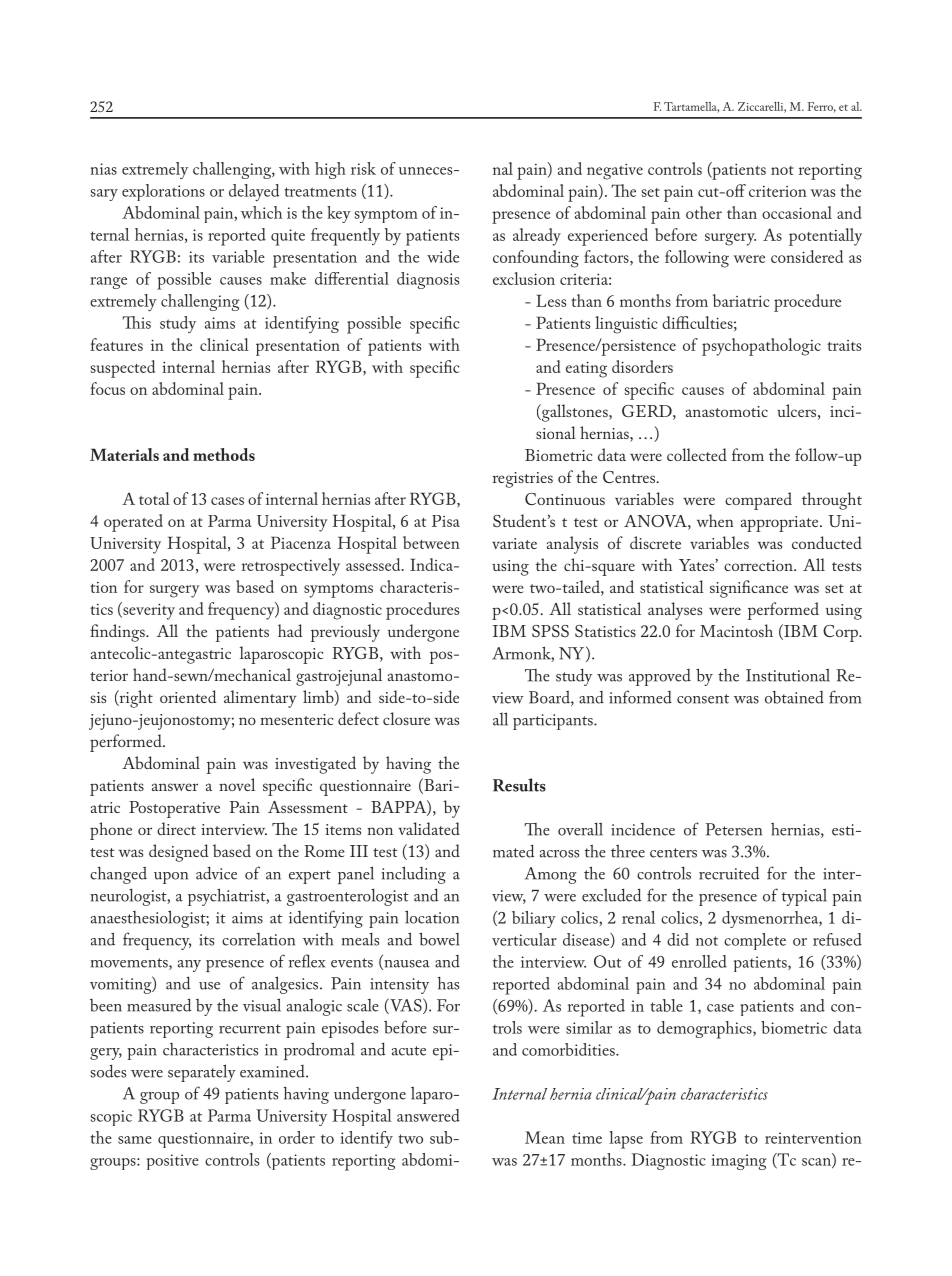 The width and height of the page is (952, 1276). I want to click on oriented, so click(188, 696).
